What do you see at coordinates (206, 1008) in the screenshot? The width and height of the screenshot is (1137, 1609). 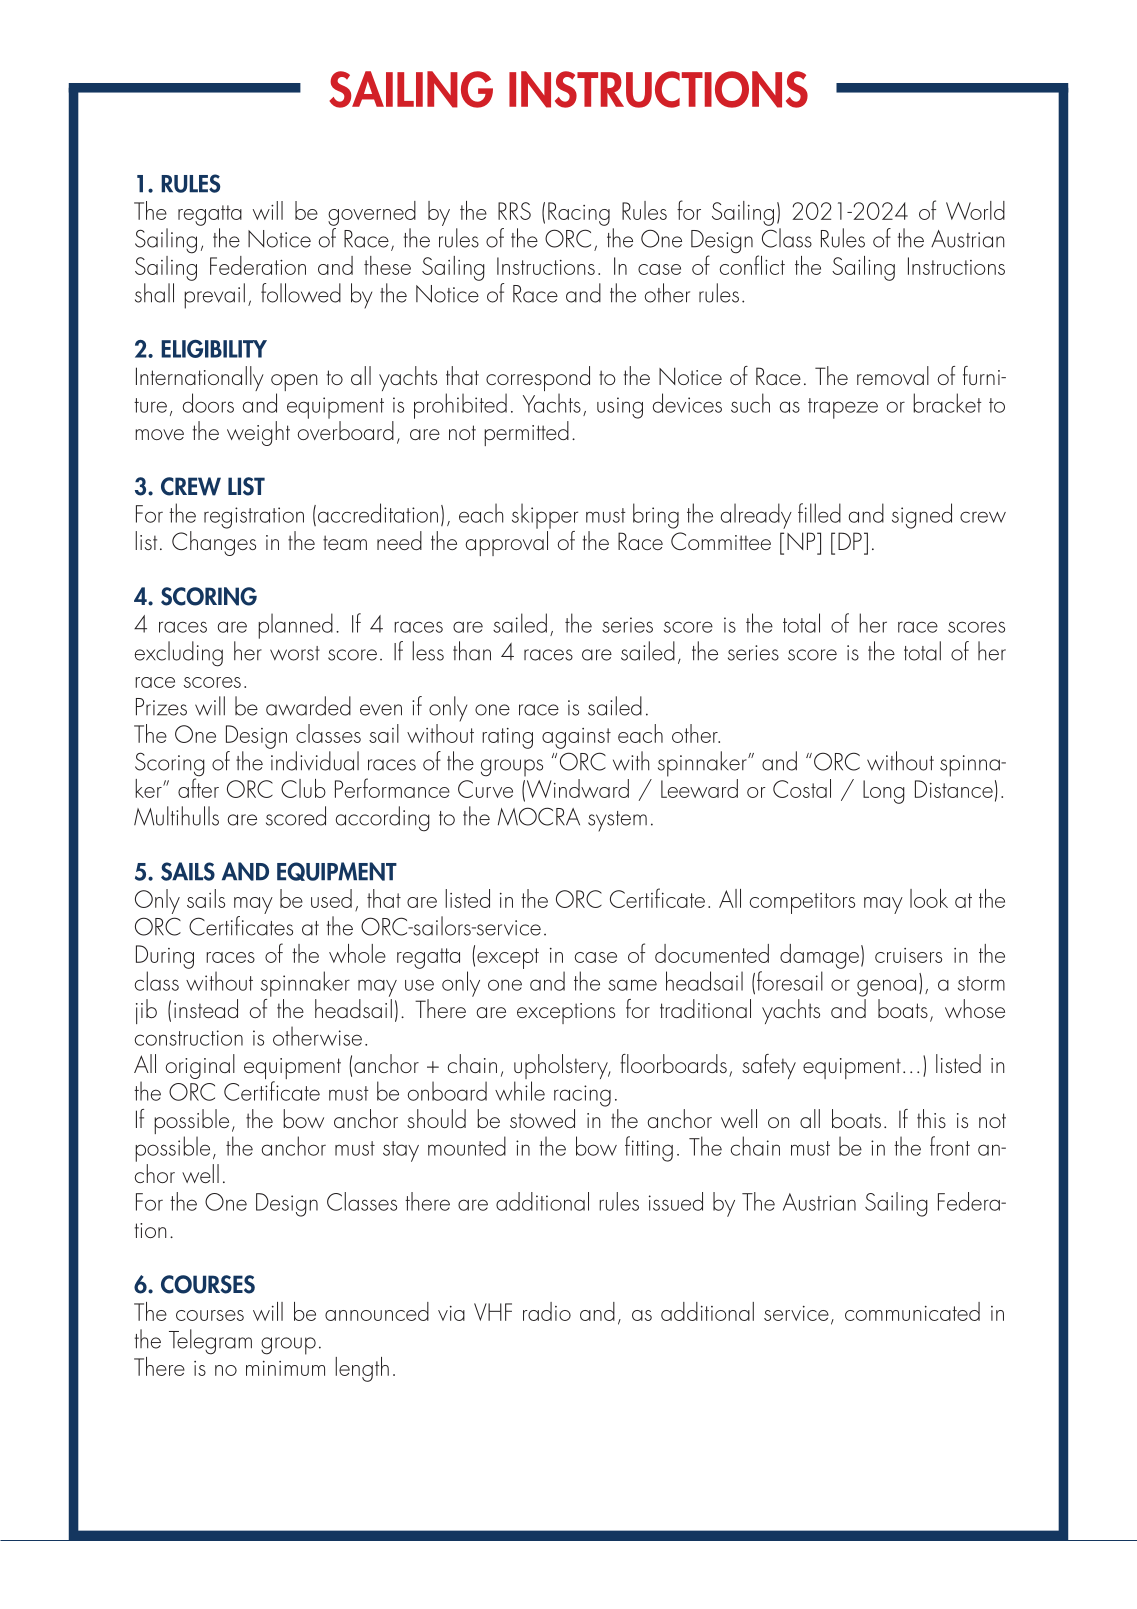 I see `instead` at bounding box center [206, 1008].
